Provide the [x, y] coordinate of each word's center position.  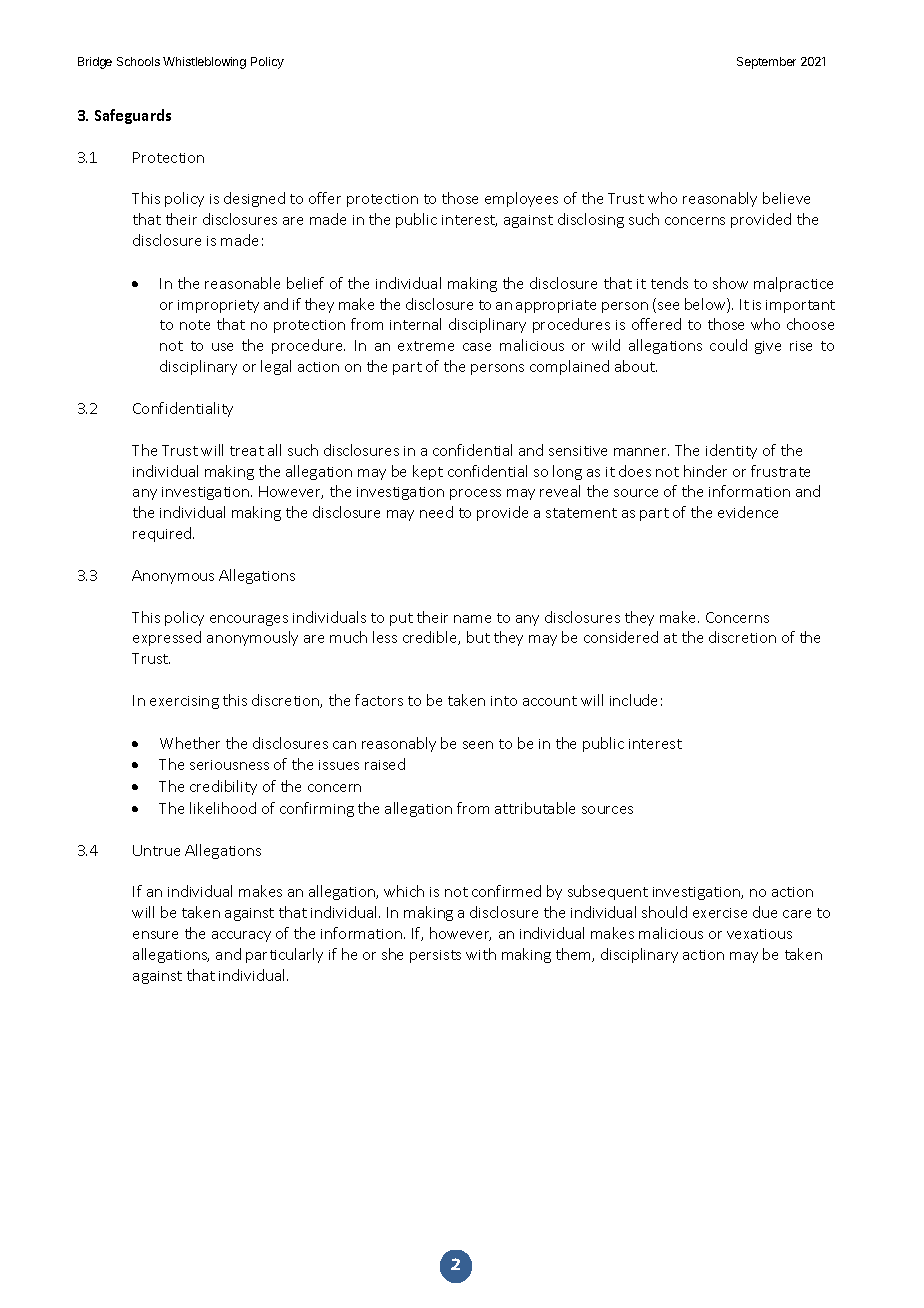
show [730, 283]
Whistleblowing [204, 63]
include [633, 700]
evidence [748, 512]
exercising [184, 702]
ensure [155, 935]
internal [415, 324]
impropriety [218, 306]
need [436, 512]
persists [435, 956]
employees [521, 199]
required [163, 534]
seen [478, 745]
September [766, 63]
